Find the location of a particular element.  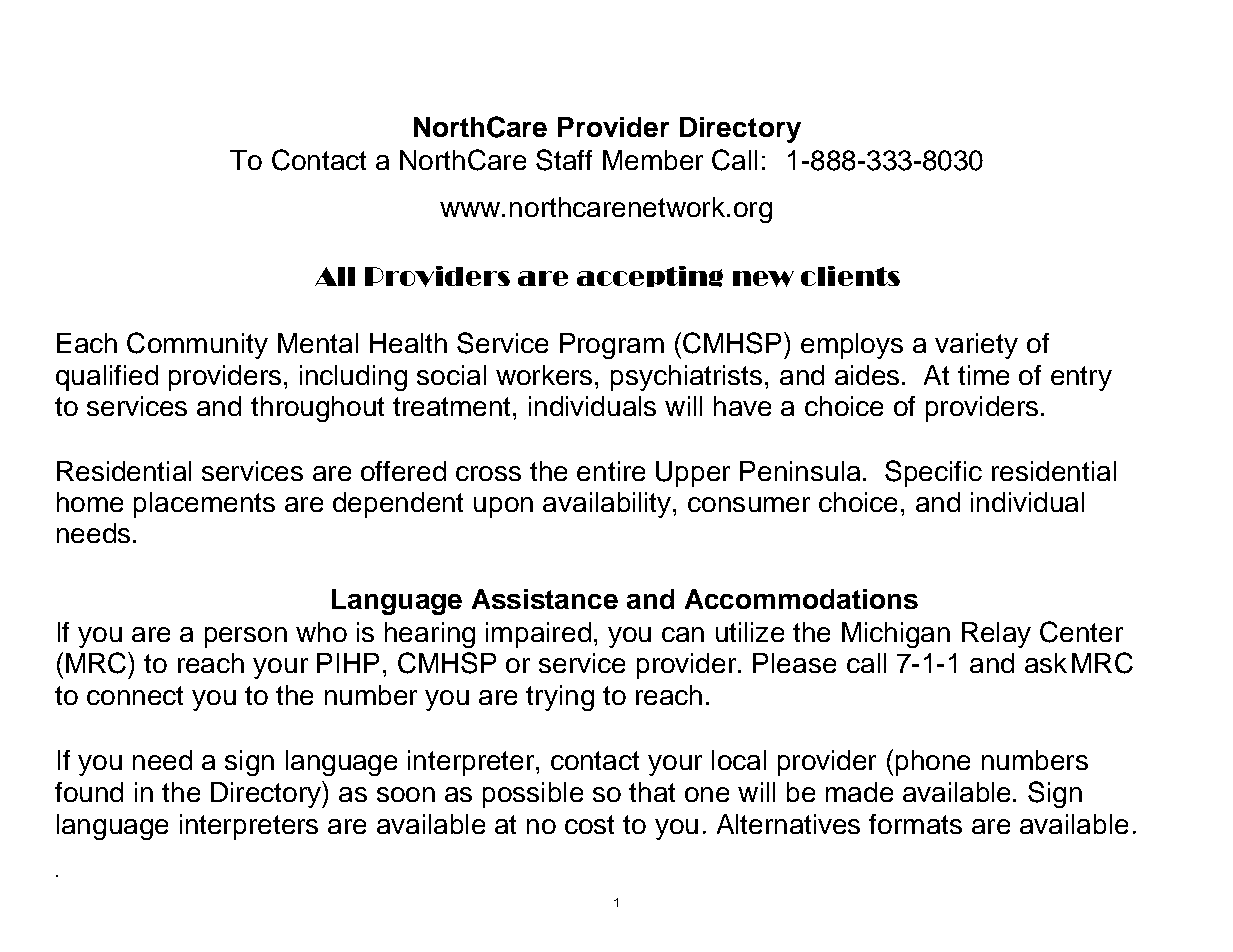

availability is located at coordinates (608, 505).
